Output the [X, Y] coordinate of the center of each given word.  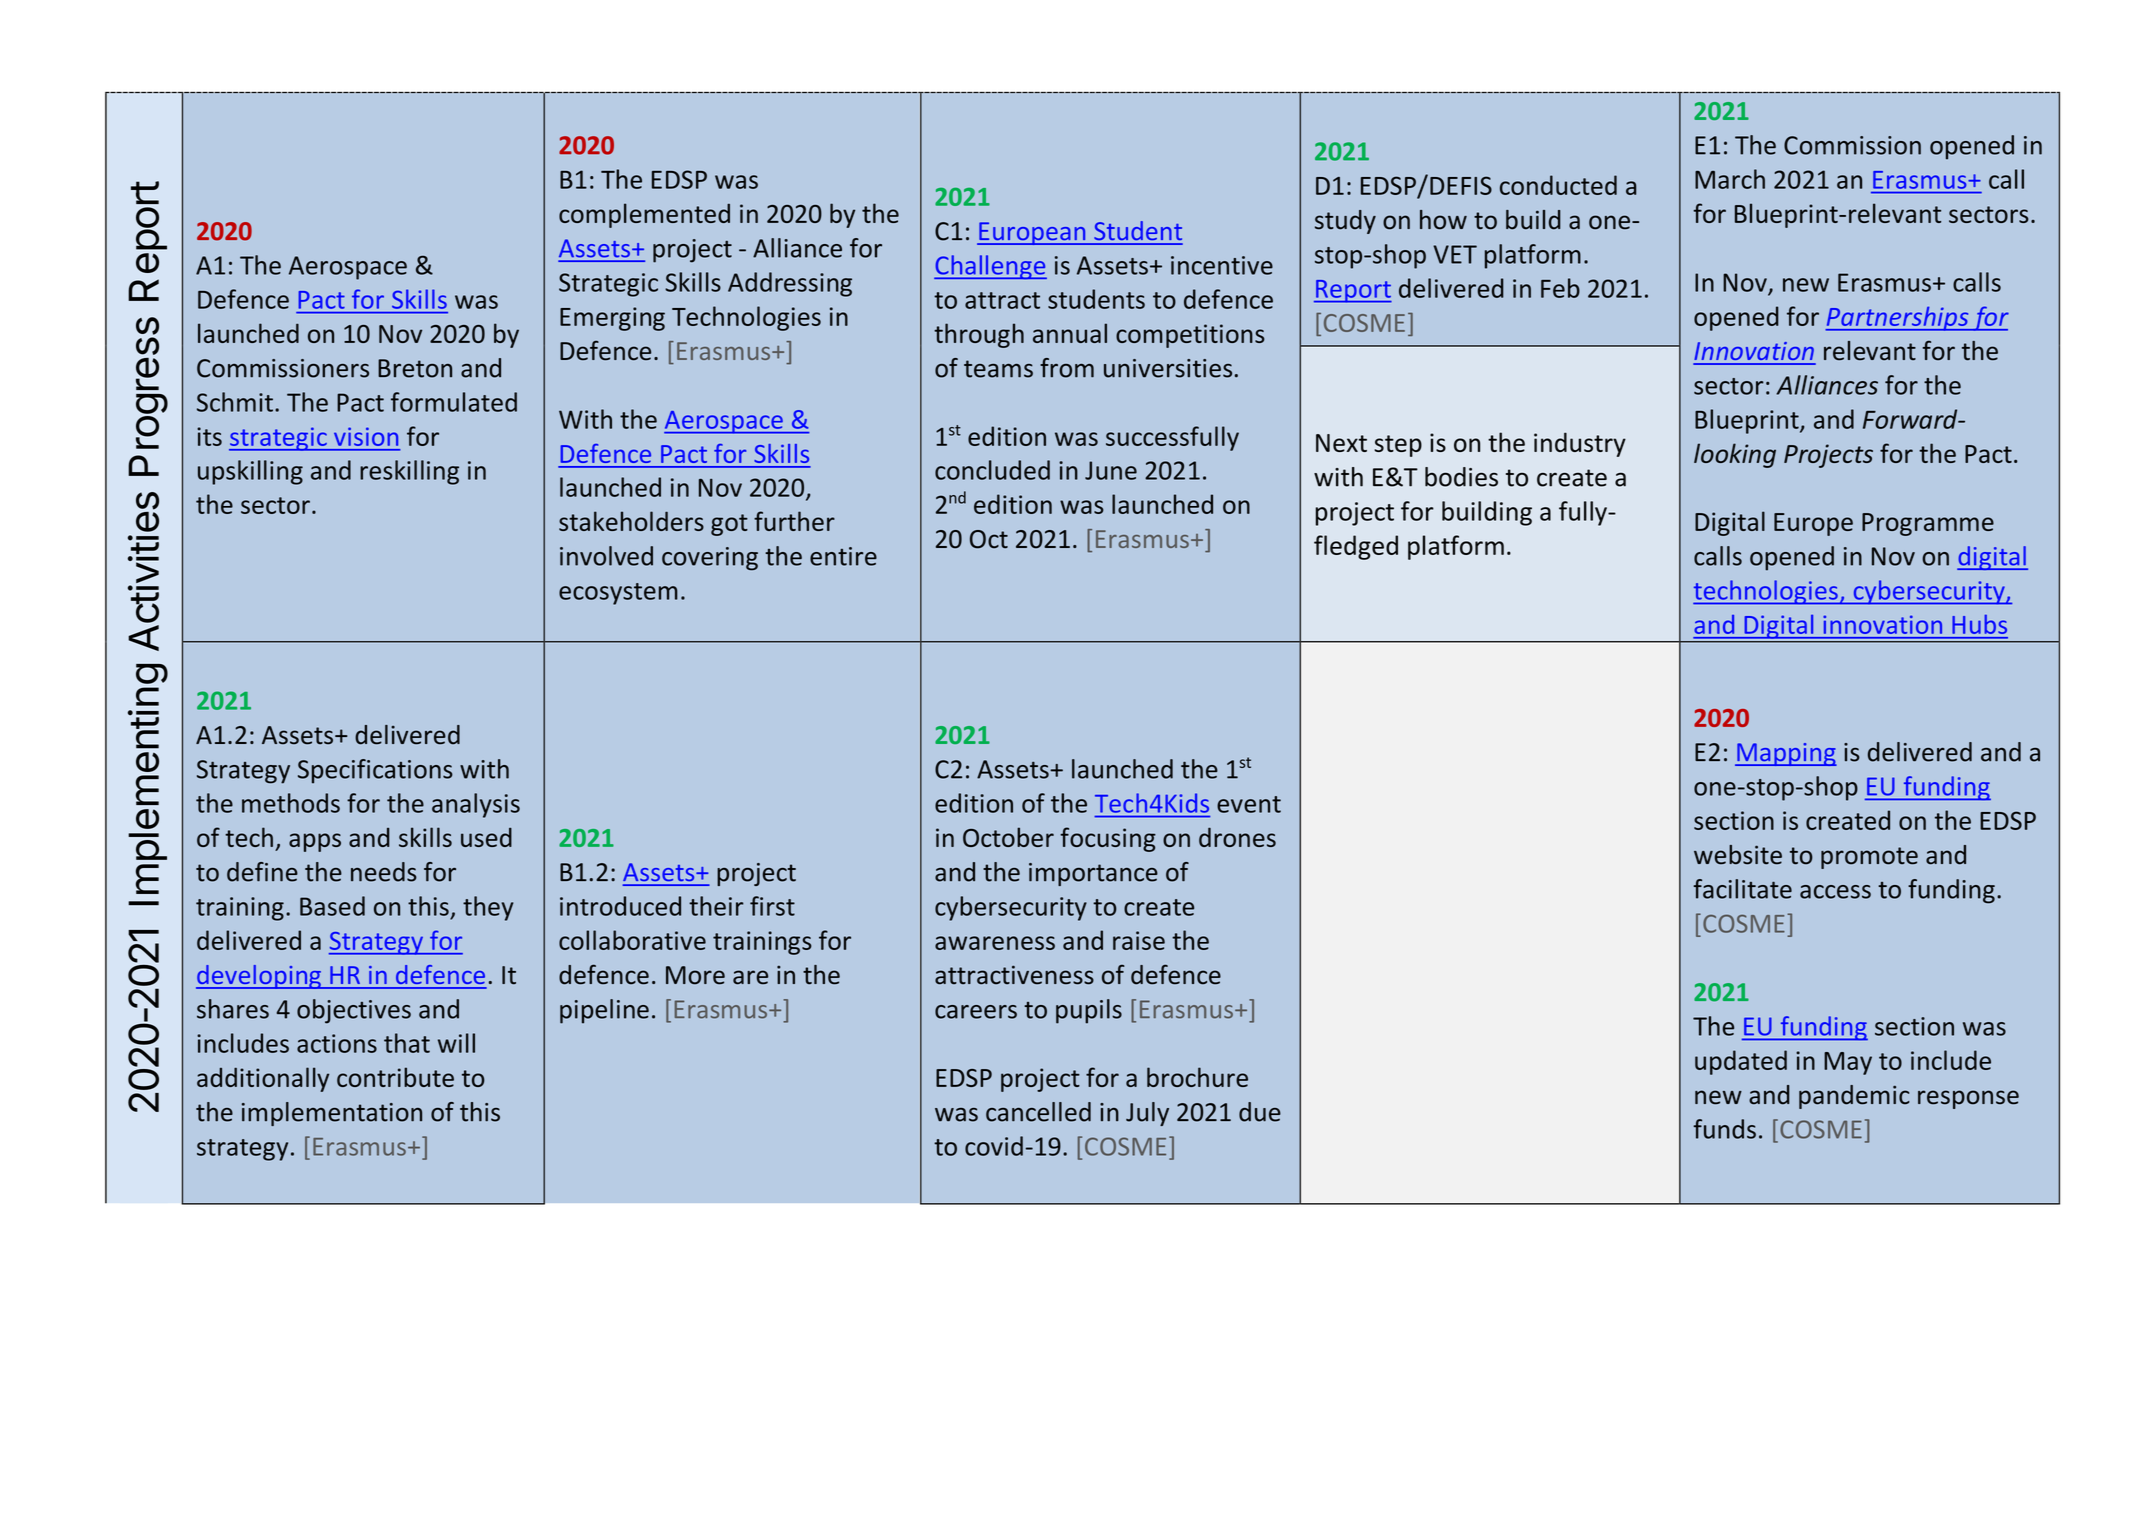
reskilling [409, 472]
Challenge [990, 267]
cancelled [1038, 1112]
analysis [476, 805]
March [1730, 179]
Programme [1928, 524]
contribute [395, 1077]
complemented [644, 215]
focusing [1108, 839]
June [1111, 470]
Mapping [1786, 754]
